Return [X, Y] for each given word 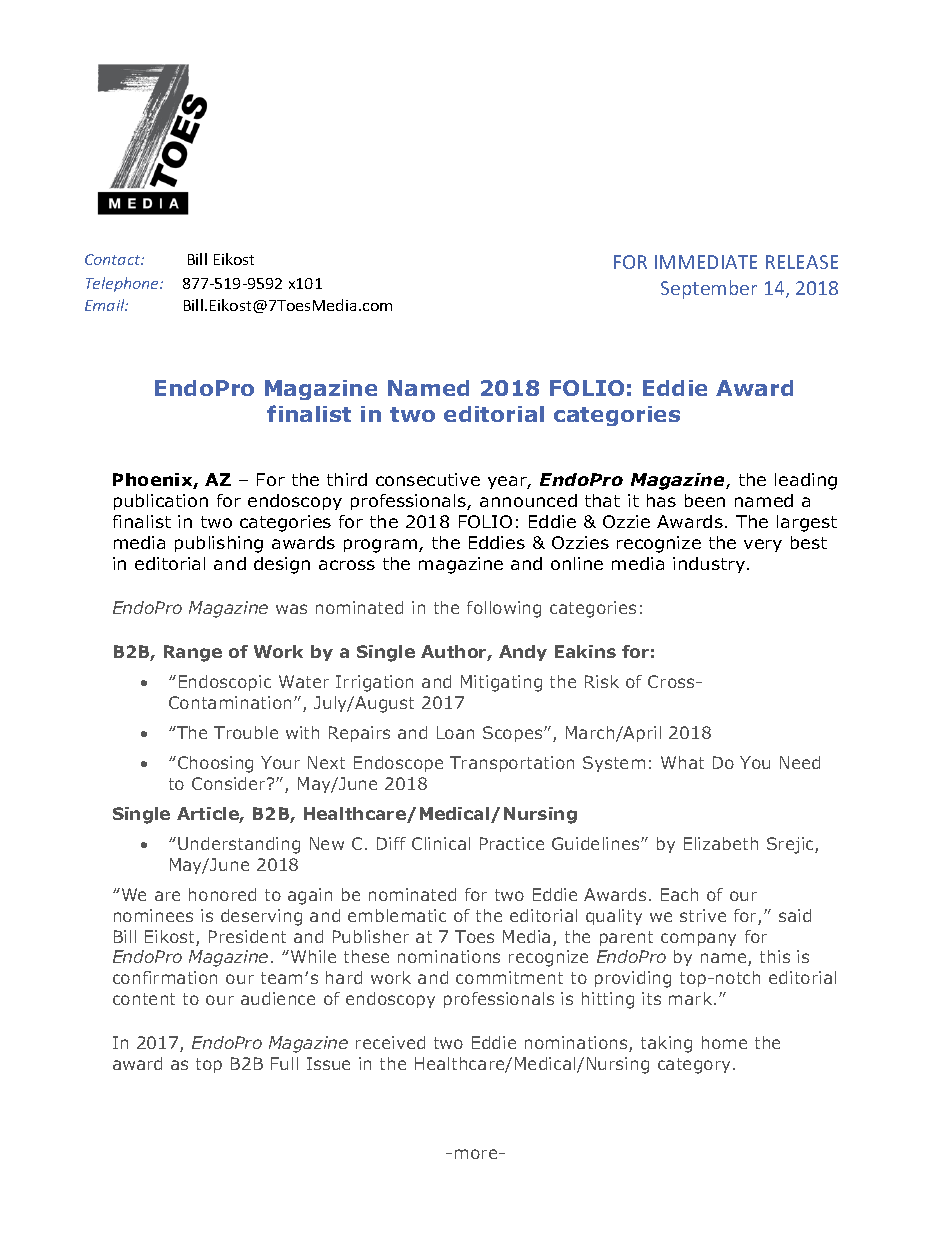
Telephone [124, 284]
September [709, 289]
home [724, 1042]
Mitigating [501, 683]
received [390, 1042]
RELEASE [802, 262]
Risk [602, 681]
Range [193, 653]
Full [284, 1063]
